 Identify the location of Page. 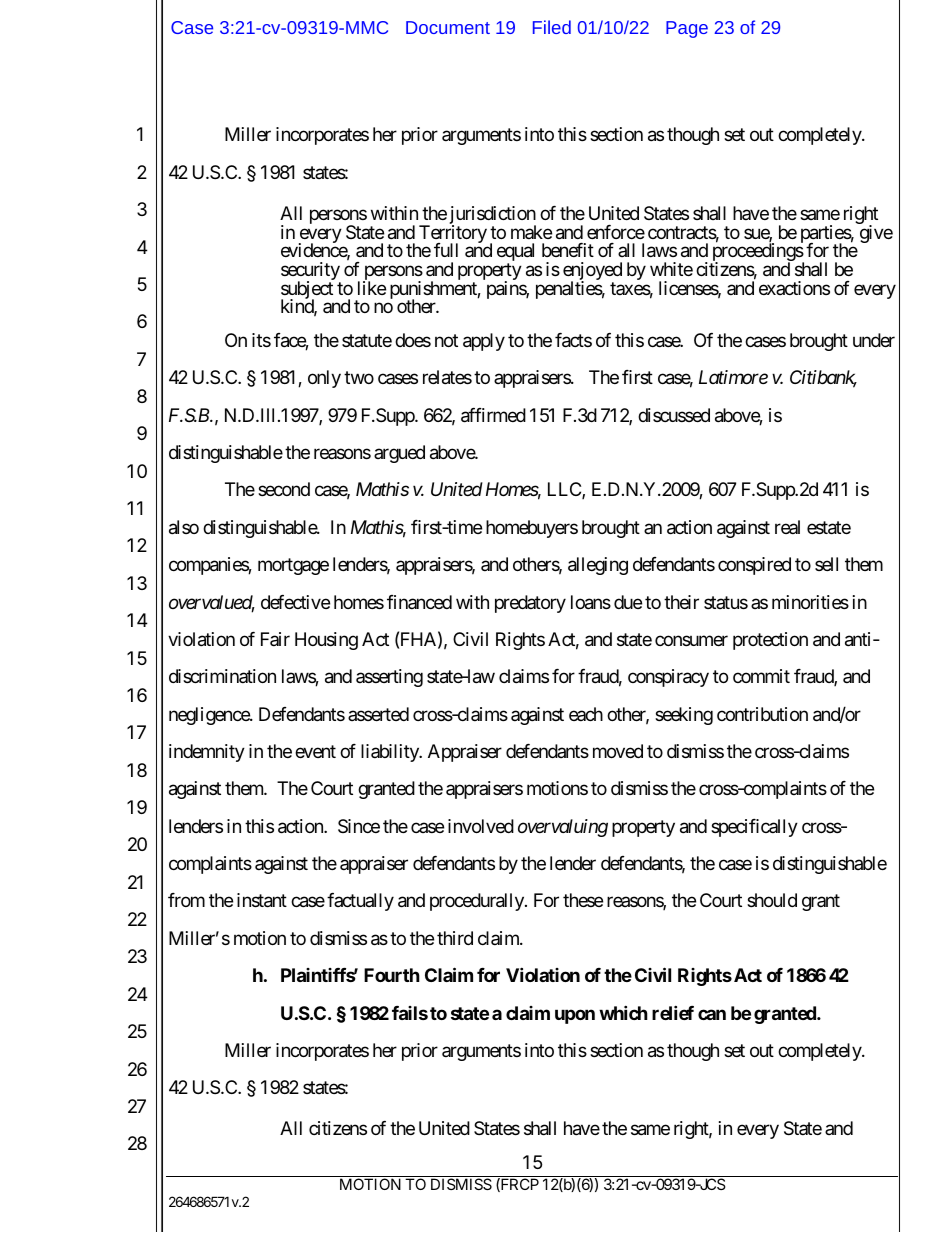
(687, 29).
